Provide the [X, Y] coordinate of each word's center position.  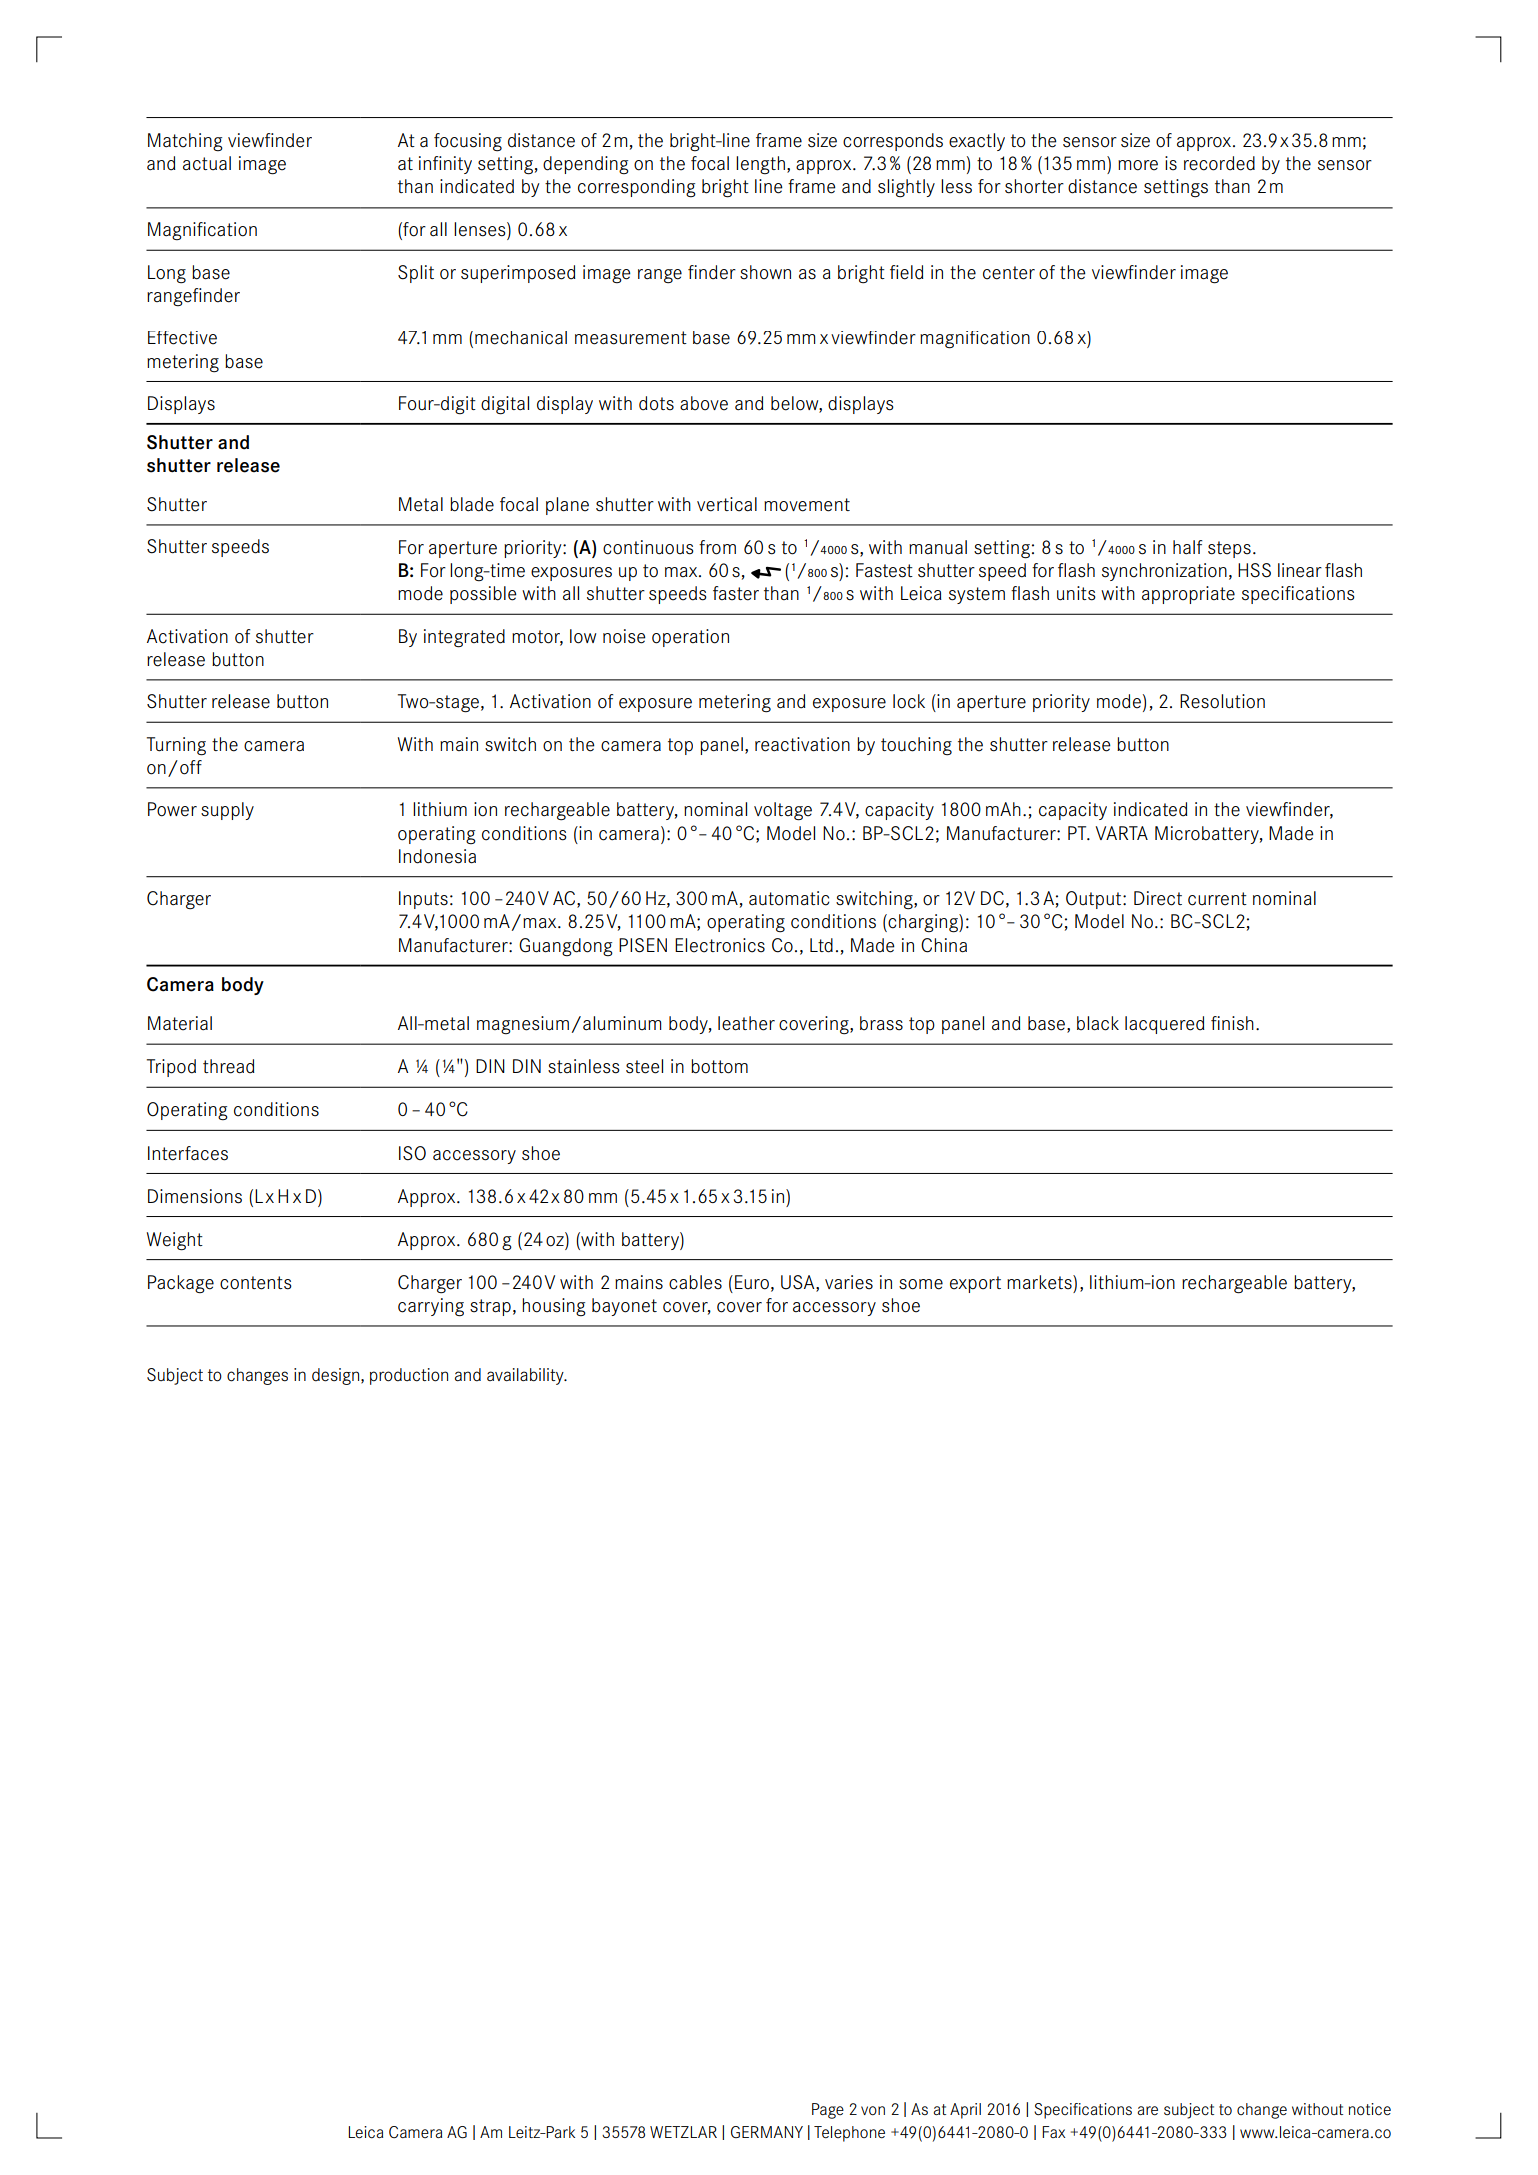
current [1217, 899]
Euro [752, 1282]
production [409, 1376]
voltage [783, 811]
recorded [1219, 163]
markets [1040, 1282]
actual [207, 163]
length [760, 165]
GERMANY [767, 2132]
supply [227, 811]
